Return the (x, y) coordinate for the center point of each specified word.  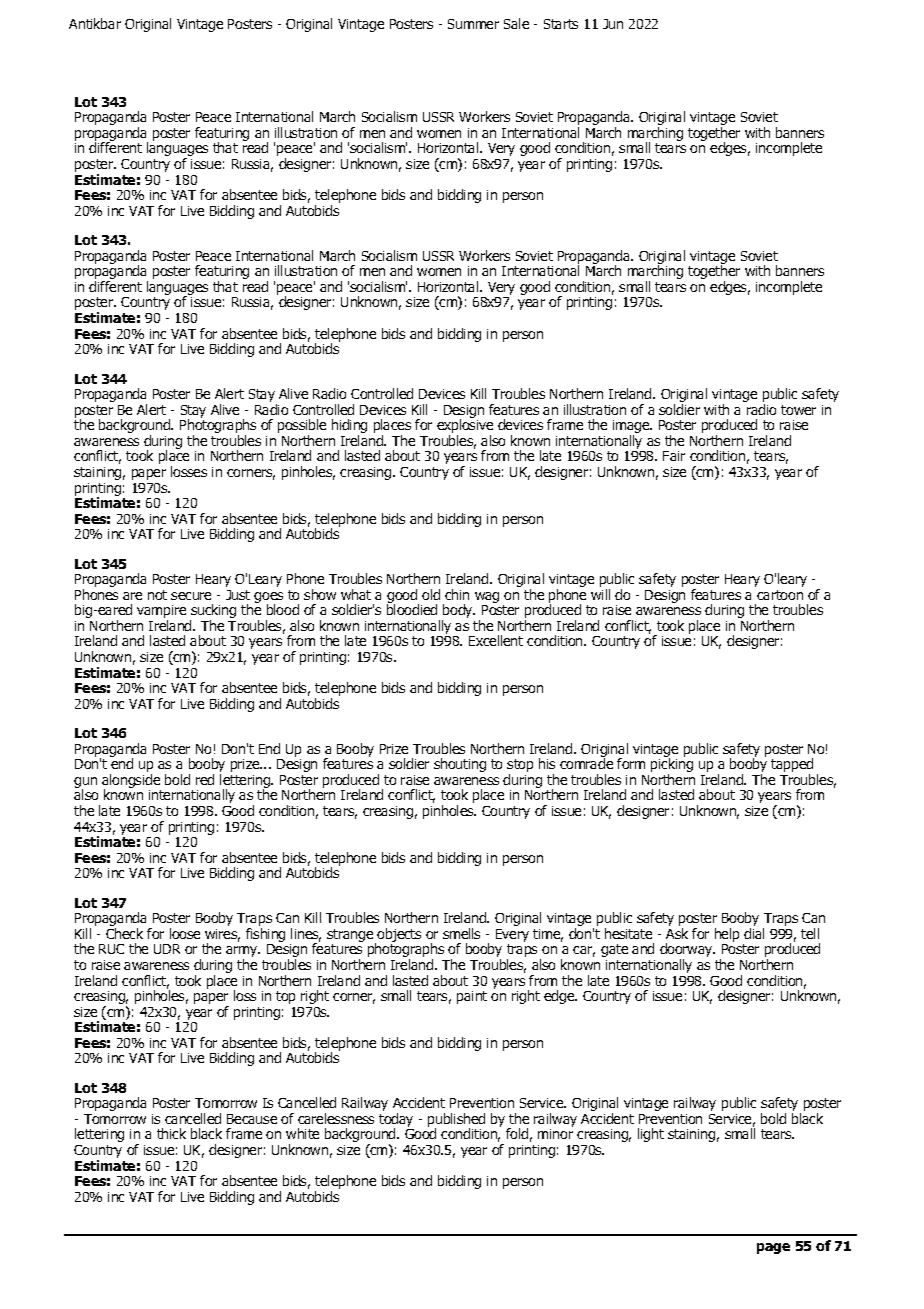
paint (472, 997)
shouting (460, 765)
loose (185, 933)
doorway (687, 951)
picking (672, 766)
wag (487, 599)
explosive (465, 427)
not (157, 595)
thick (171, 1133)
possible (302, 427)
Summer (473, 24)
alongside (131, 782)
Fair (674, 456)
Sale (516, 23)
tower (798, 410)
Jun (613, 24)
